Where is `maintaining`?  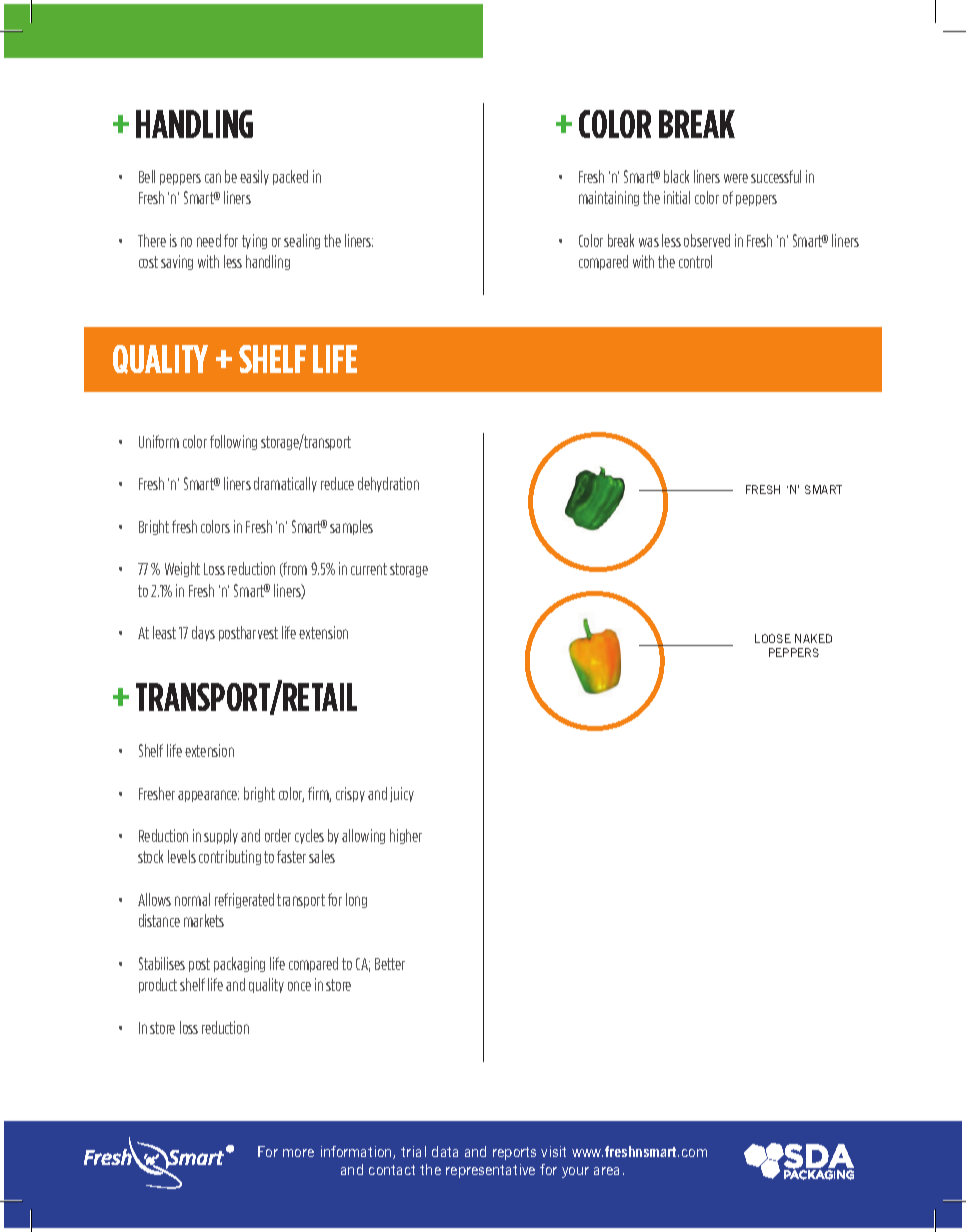
maintaining is located at coordinates (609, 198).
